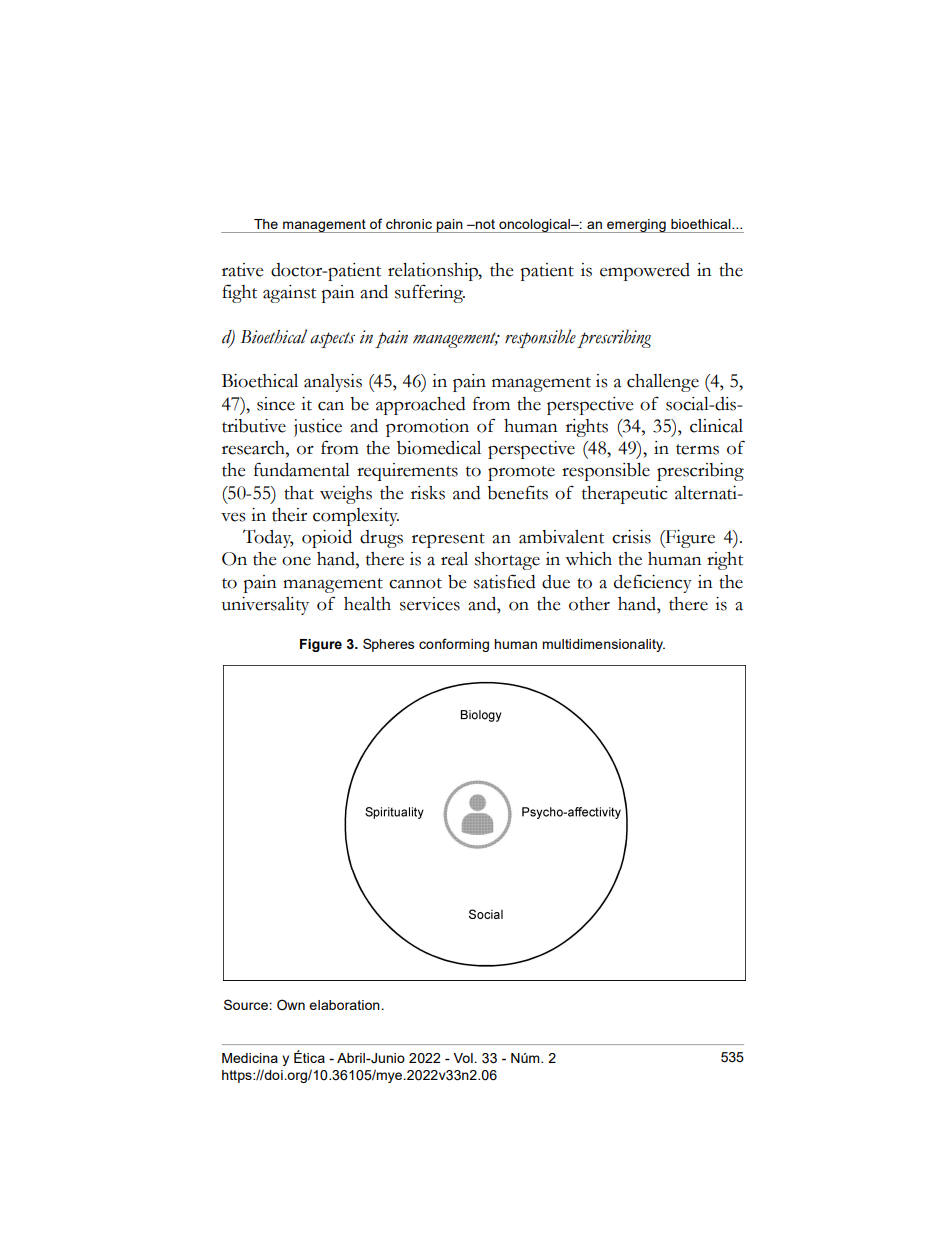 The image size is (952, 1233). Describe the element at coordinates (589, 604) in the image. I see `other` at that location.
